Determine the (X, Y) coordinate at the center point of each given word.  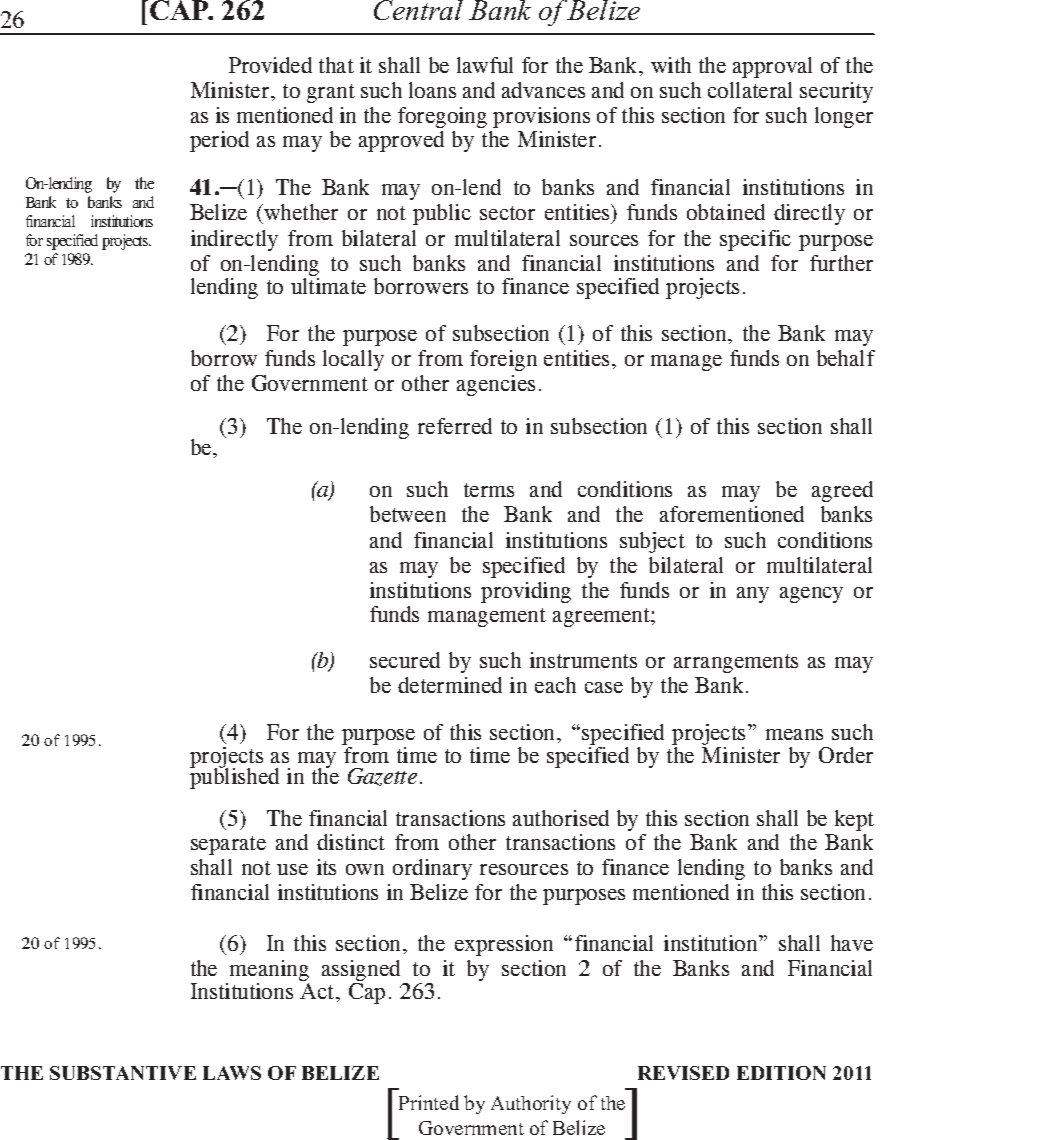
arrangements (736, 663)
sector (507, 213)
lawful (485, 65)
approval (772, 67)
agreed (842, 491)
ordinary (432, 869)
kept (854, 820)
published (234, 777)
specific (755, 240)
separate (228, 845)
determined (450, 685)
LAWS (232, 1073)
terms (489, 490)
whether (300, 214)
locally (353, 360)
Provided (270, 65)
